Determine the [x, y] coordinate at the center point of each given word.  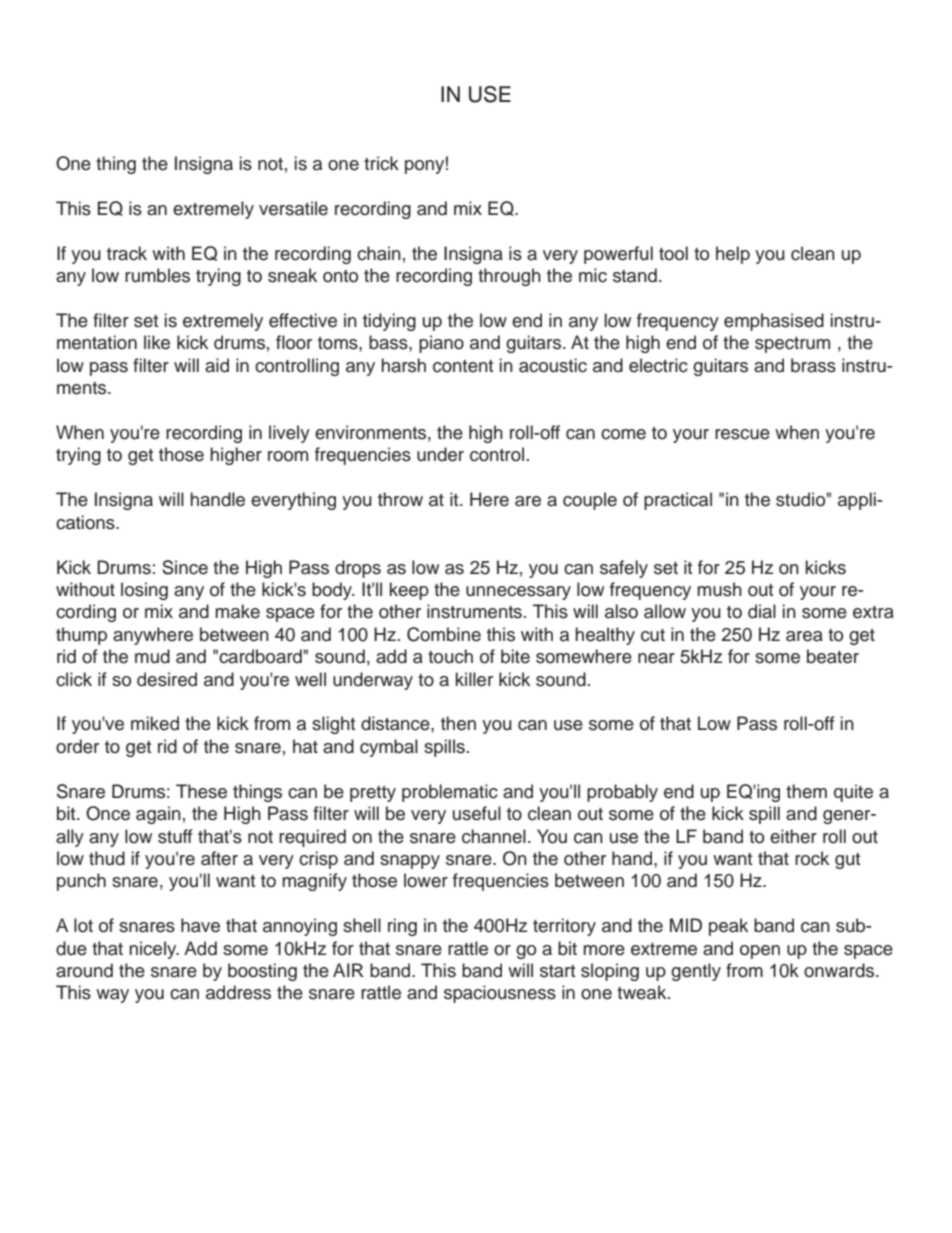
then [458, 723]
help [733, 255]
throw [400, 499]
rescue [742, 434]
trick [381, 163]
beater [833, 656]
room [288, 456]
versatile [293, 208]
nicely [154, 950]
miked [155, 723]
